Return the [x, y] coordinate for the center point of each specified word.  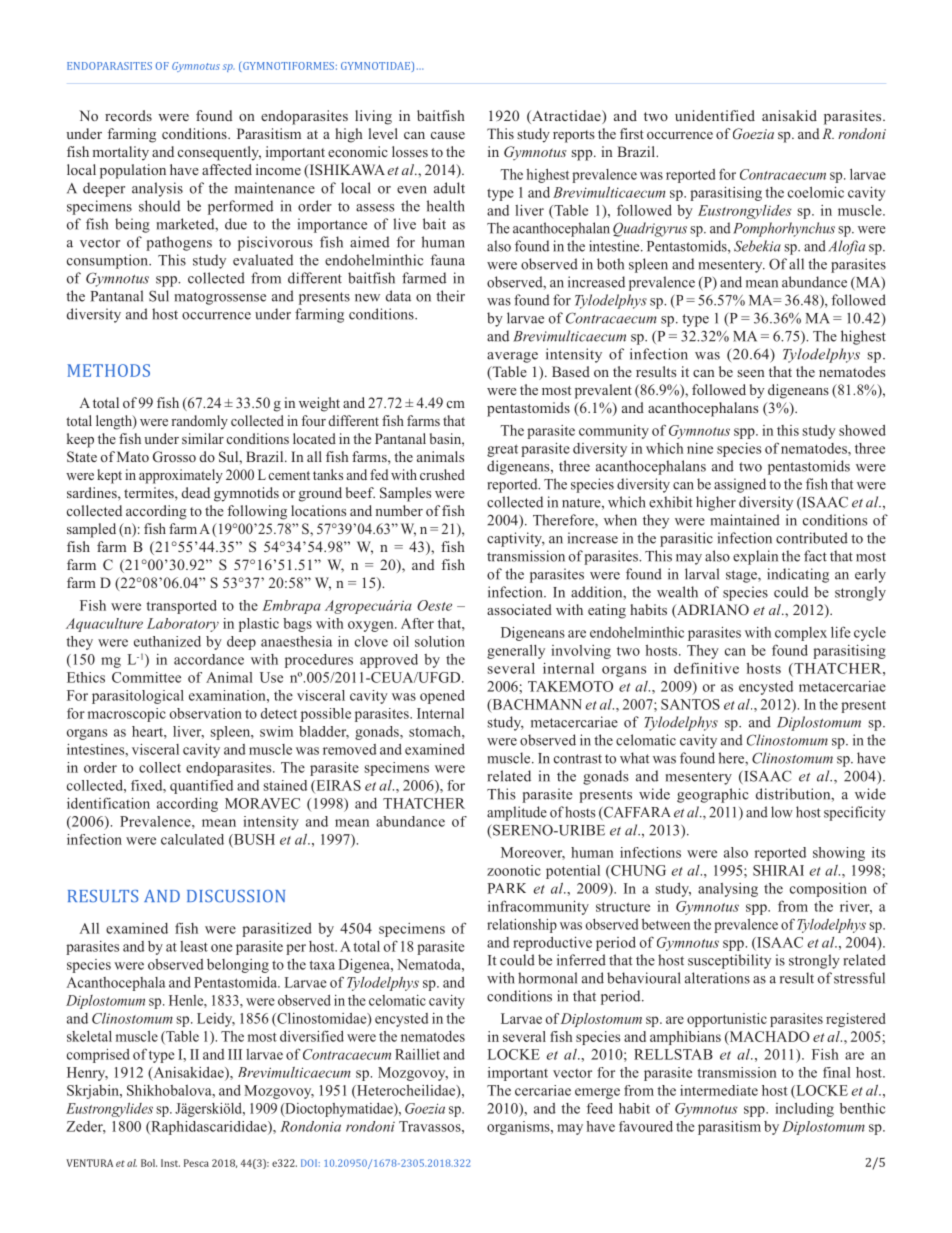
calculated [192, 839]
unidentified [715, 115]
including [804, 1110]
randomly [199, 422]
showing [839, 854]
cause [448, 135]
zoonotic [514, 870]
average [512, 357]
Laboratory [183, 625]
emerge [597, 1093]
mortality [121, 153]
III [235, 1054]
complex [801, 634]
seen [751, 373]
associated [519, 609]
